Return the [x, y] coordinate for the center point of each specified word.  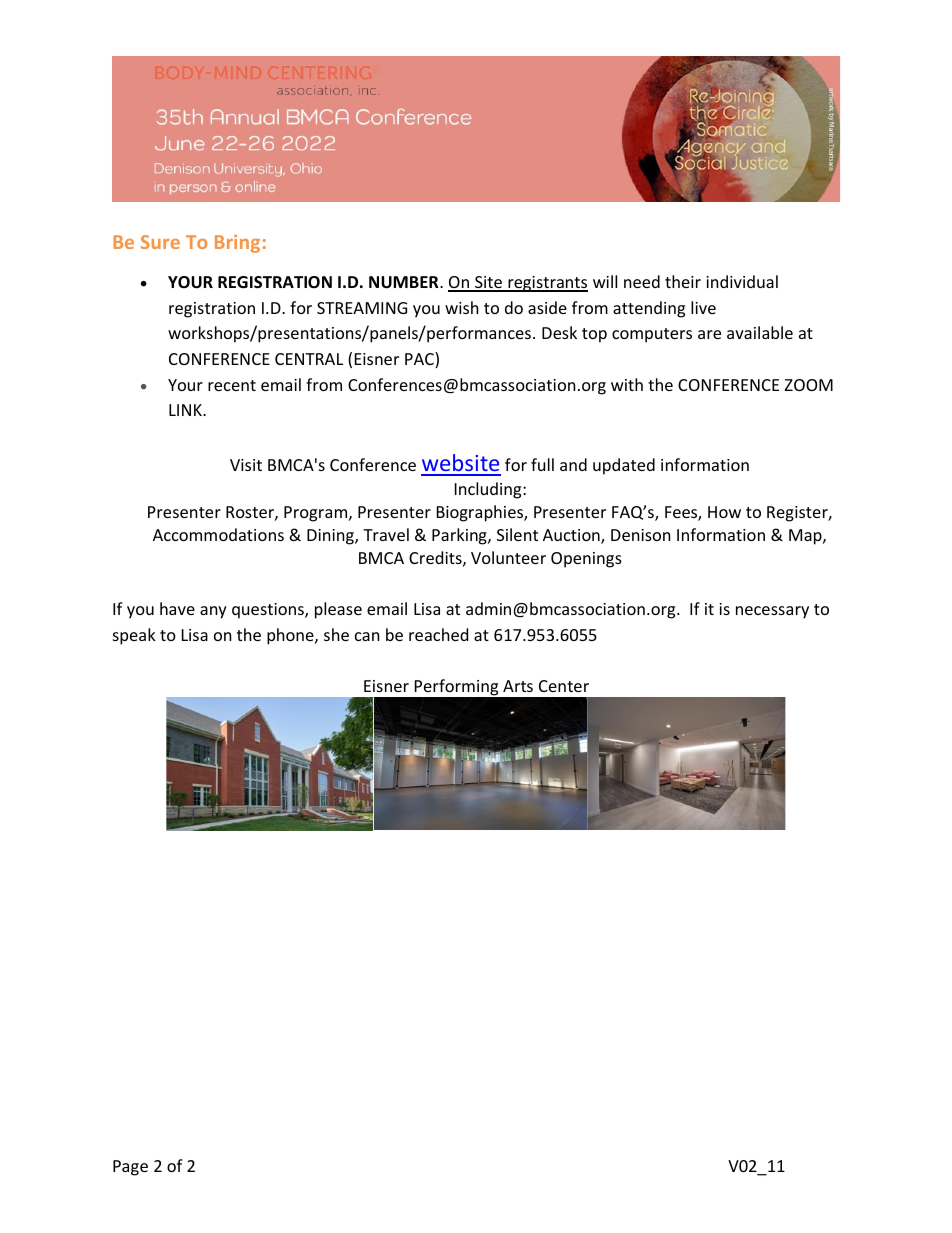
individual [742, 281]
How [724, 512]
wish [462, 307]
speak [134, 636]
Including [489, 490]
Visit [246, 465]
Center [564, 686]
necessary [772, 612]
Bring [237, 244]
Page [130, 1168]
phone [291, 636]
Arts [518, 686]
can [367, 636]
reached [438, 634]
